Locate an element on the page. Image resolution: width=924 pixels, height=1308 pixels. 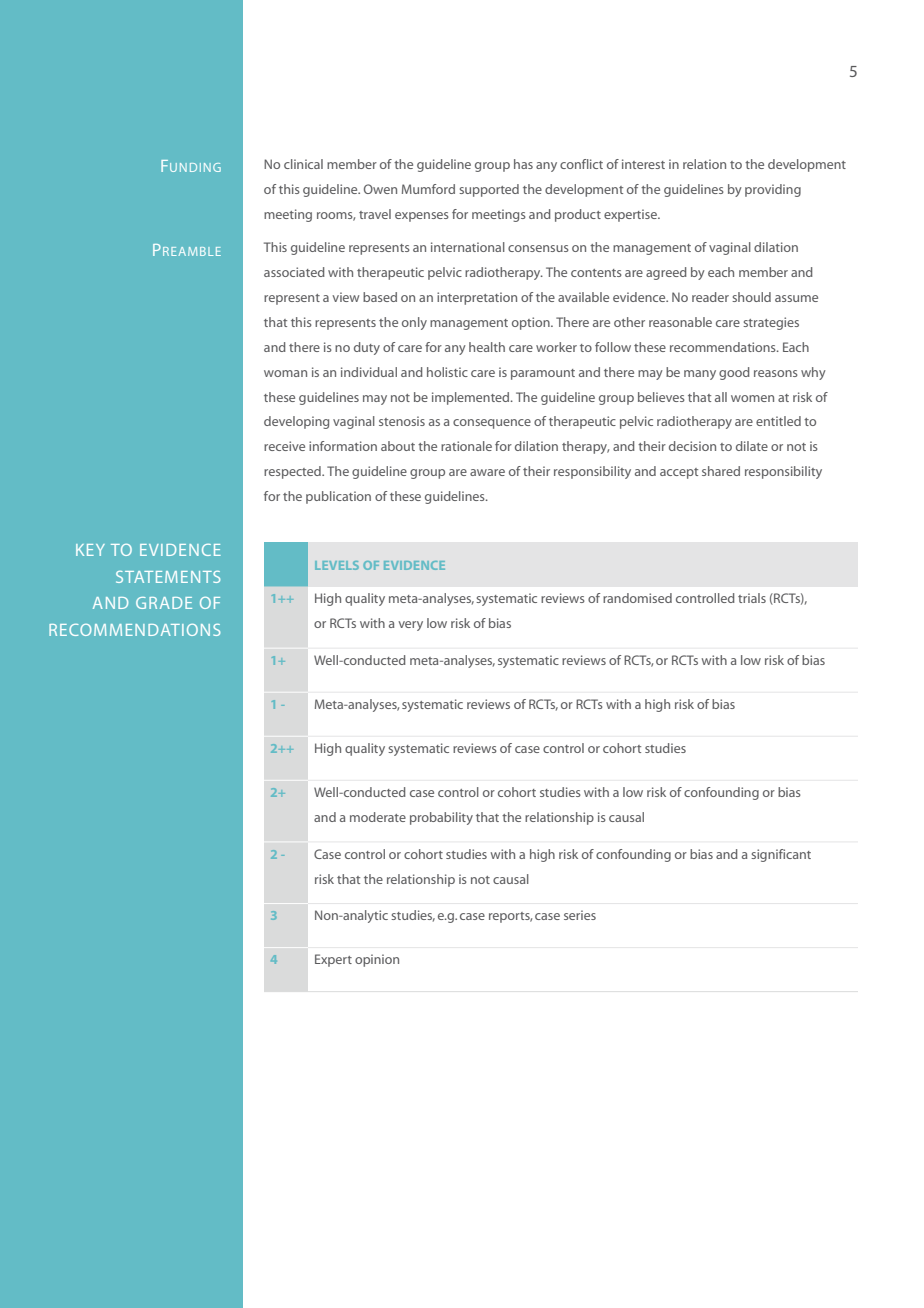
Grade is located at coordinates (164, 603).
